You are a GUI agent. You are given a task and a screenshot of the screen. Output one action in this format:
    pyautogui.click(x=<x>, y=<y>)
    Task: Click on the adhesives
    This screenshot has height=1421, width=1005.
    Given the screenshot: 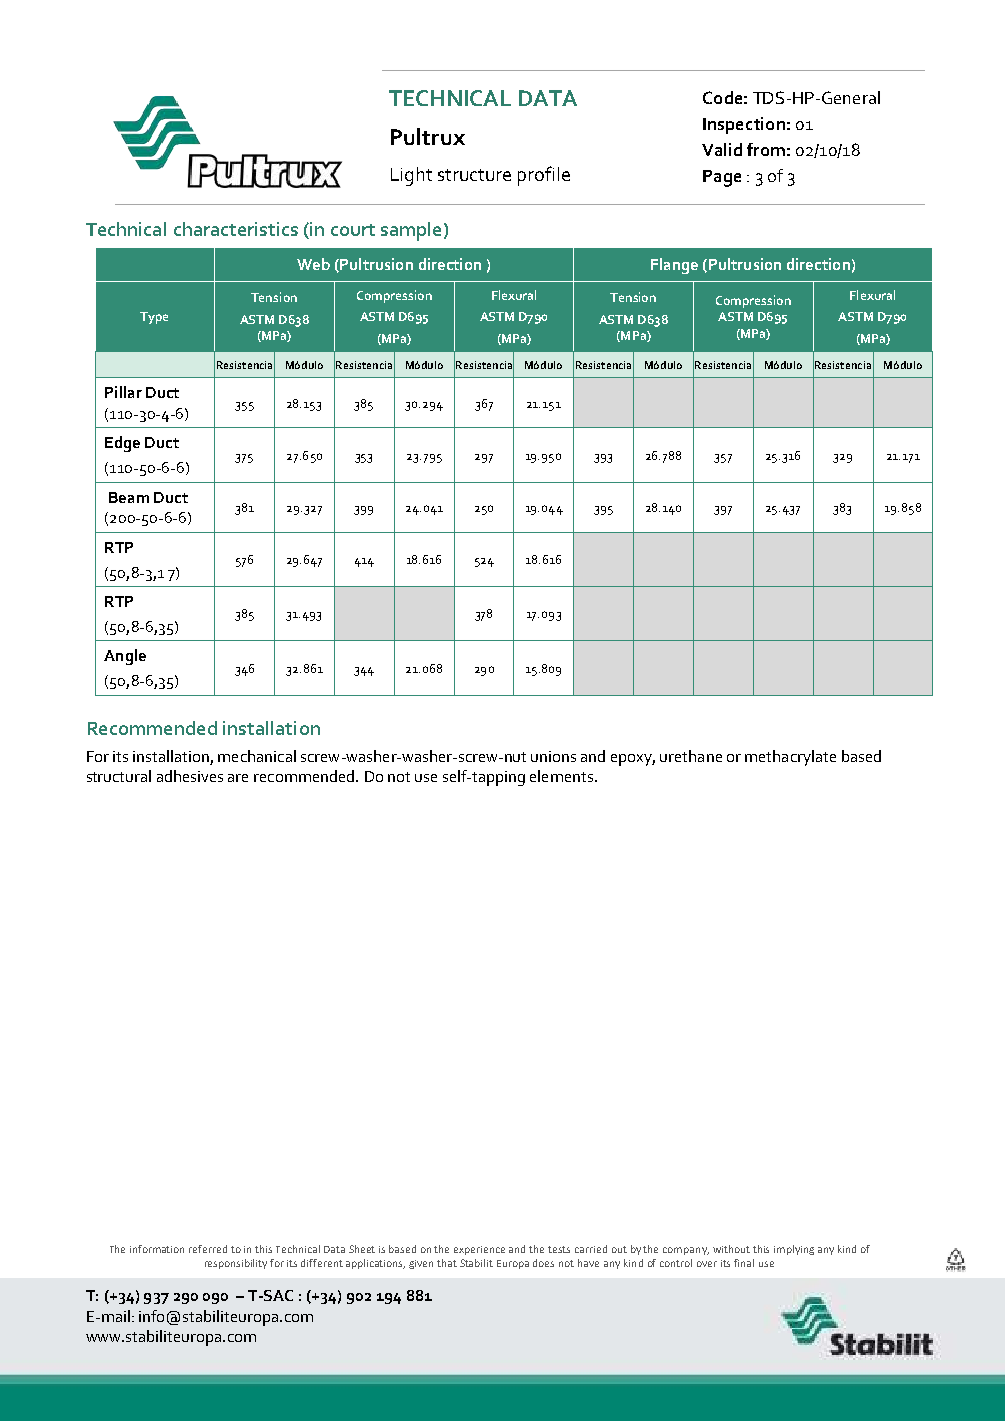 What is the action you would take?
    pyautogui.click(x=190, y=776)
